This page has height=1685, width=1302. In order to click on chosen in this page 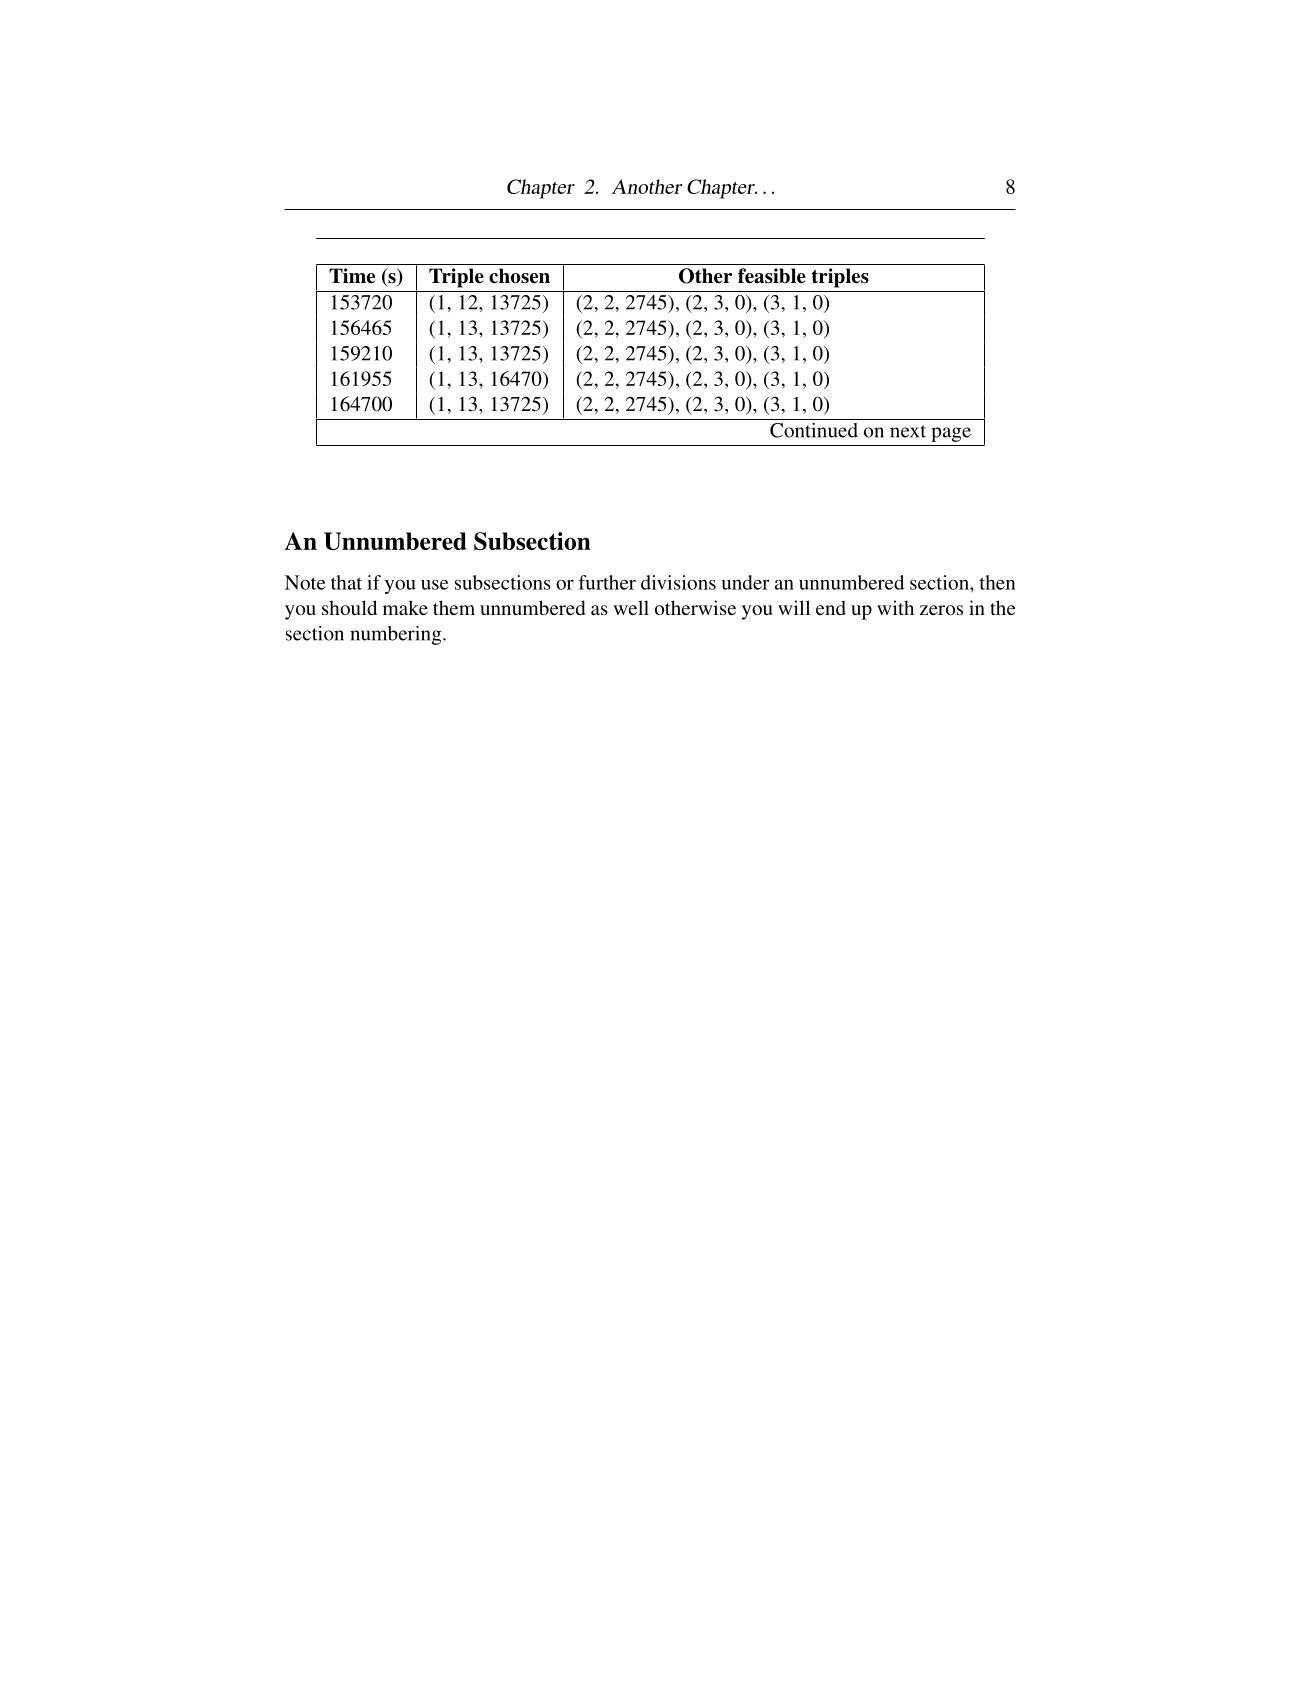, I will do `click(519, 276)`.
